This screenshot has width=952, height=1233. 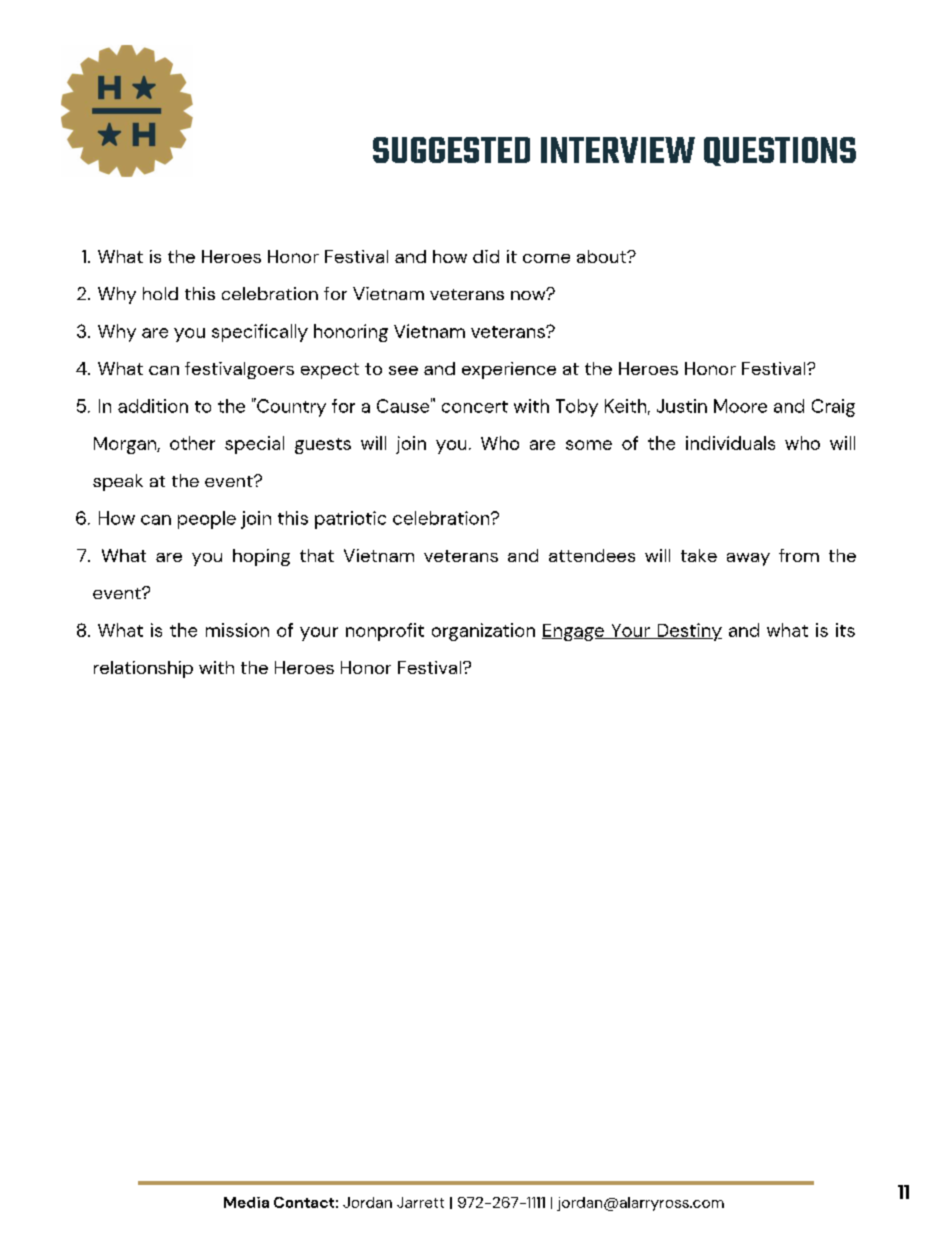 I want to click on Media, so click(x=246, y=1202).
